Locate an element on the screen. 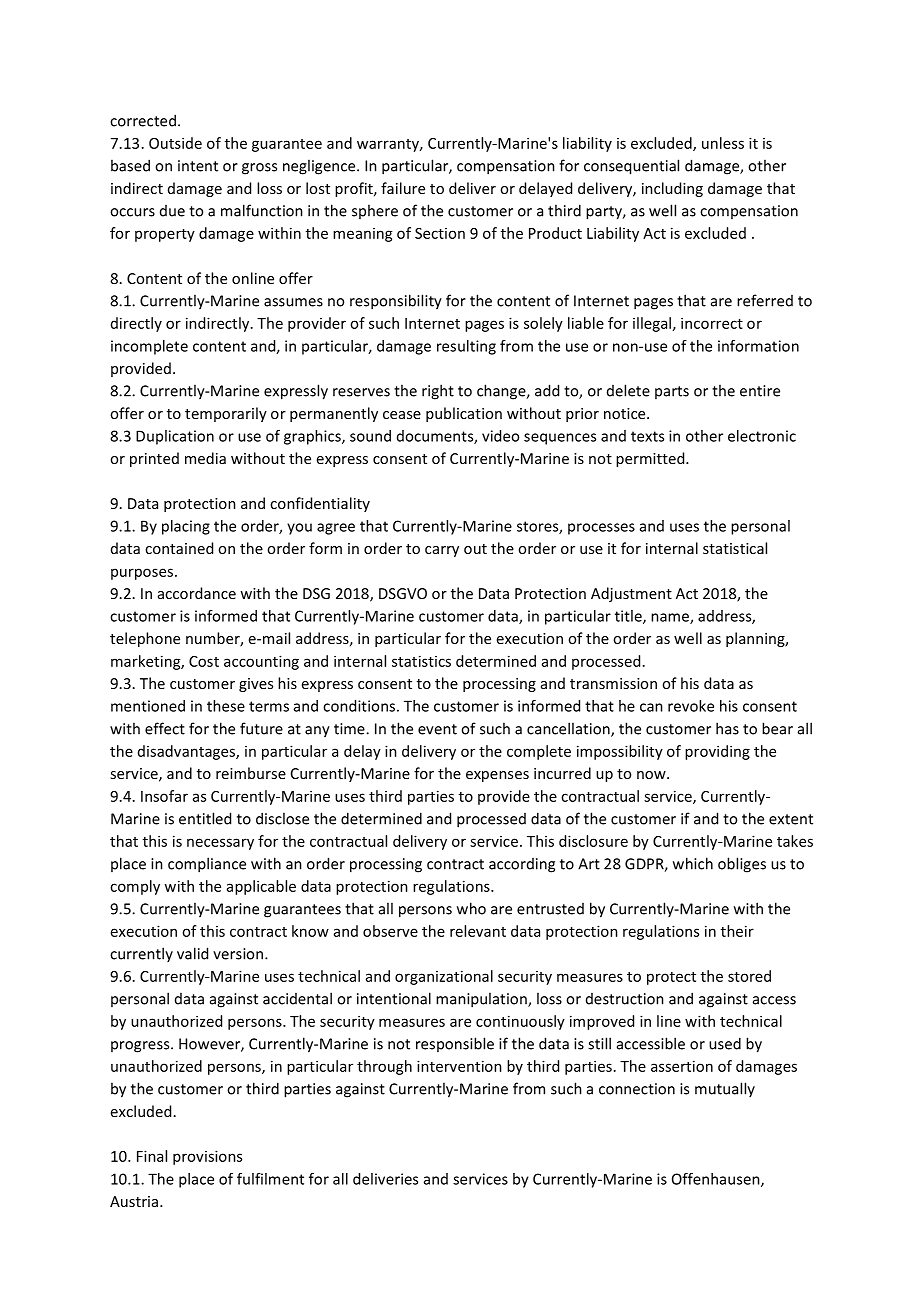 Image resolution: width=924 pixels, height=1308 pixels. failure is located at coordinates (403, 188).
